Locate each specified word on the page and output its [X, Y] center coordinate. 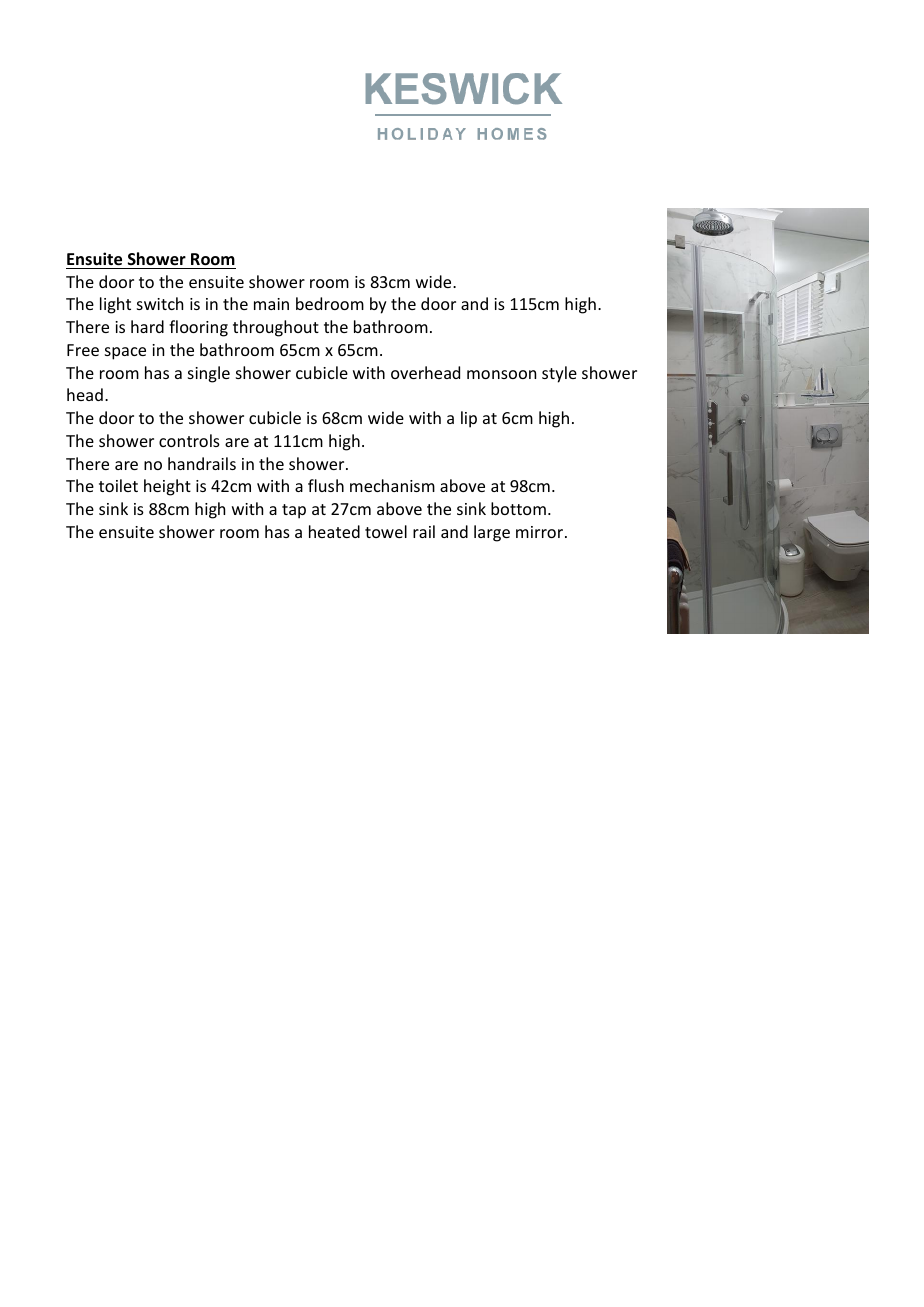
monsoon [501, 374]
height [167, 487]
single [209, 374]
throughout [276, 328]
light [115, 305]
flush [326, 485]
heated [334, 531]
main [271, 304]
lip [469, 419]
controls [189, 440]
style [559, 374]
